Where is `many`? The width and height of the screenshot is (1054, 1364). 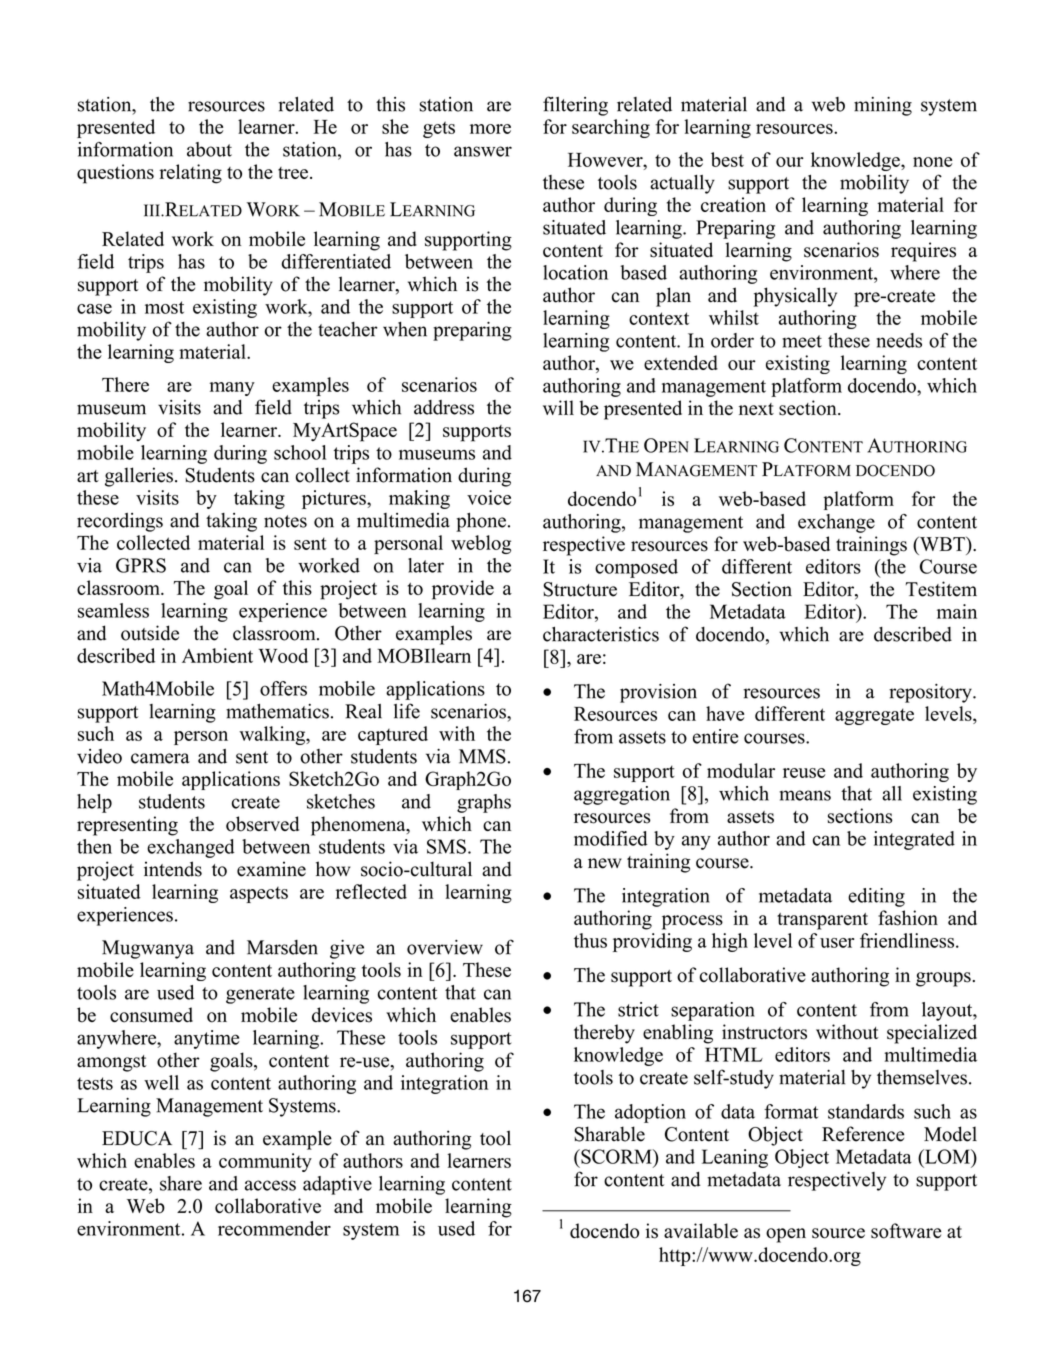 many is located at coordinates (232, 389).
